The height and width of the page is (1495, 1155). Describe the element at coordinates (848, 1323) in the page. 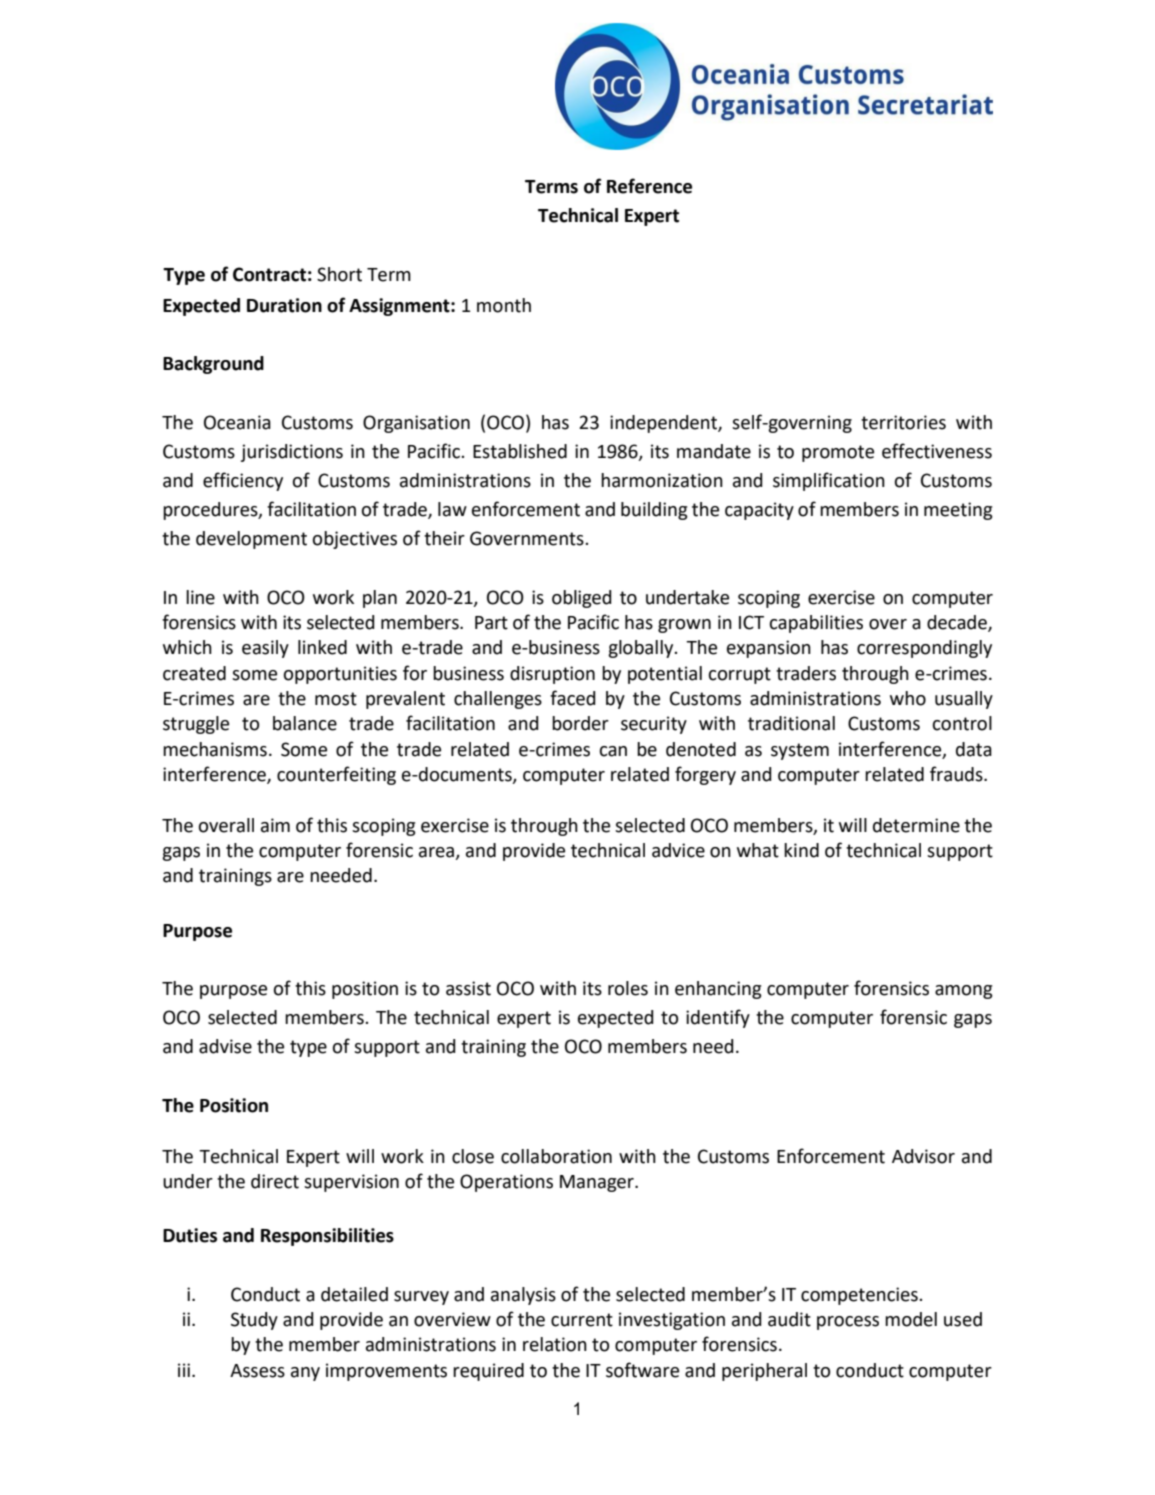

I see `process` at that location.
